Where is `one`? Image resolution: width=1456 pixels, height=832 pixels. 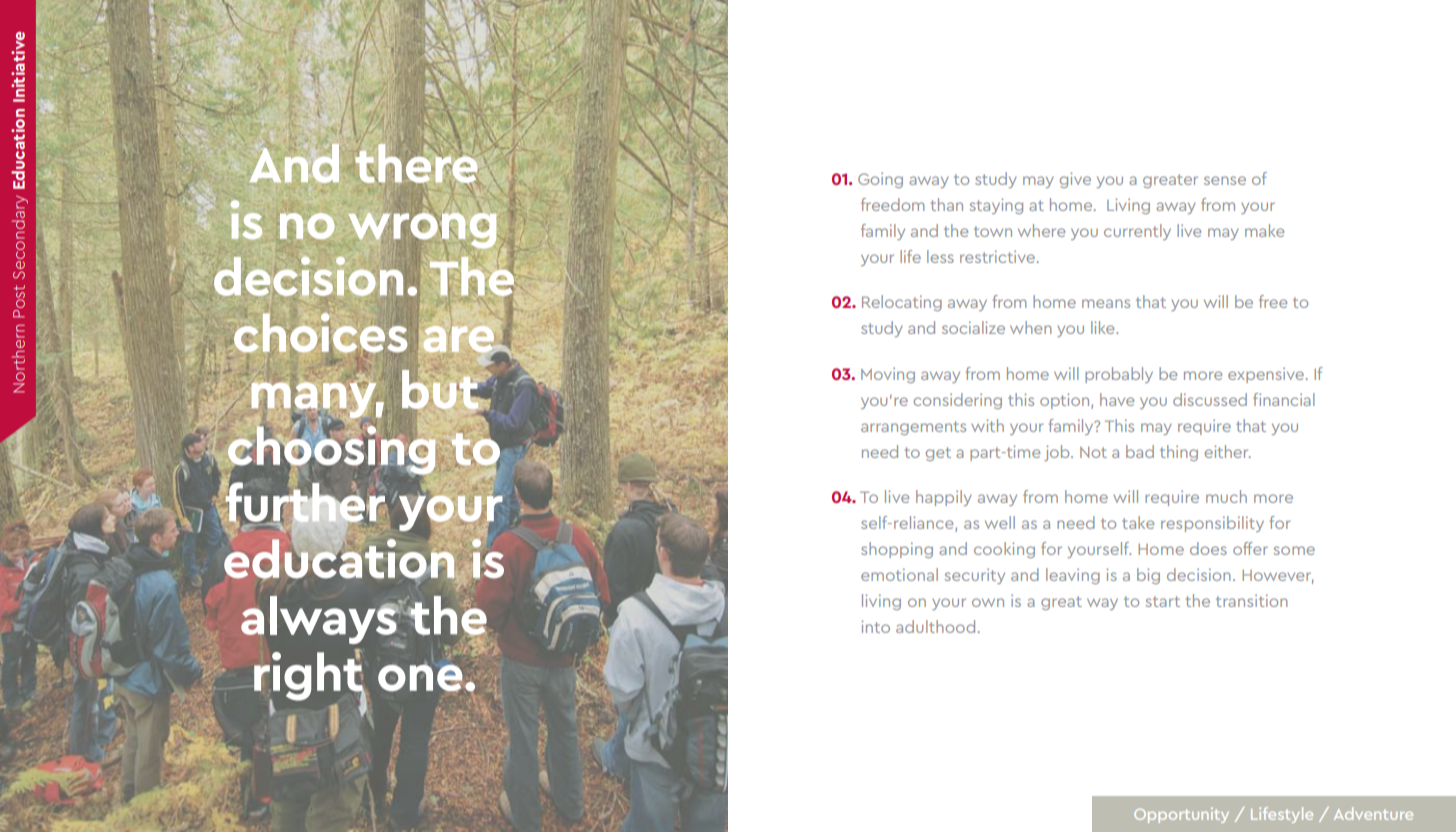
one is located at coordinates (421, 678).
